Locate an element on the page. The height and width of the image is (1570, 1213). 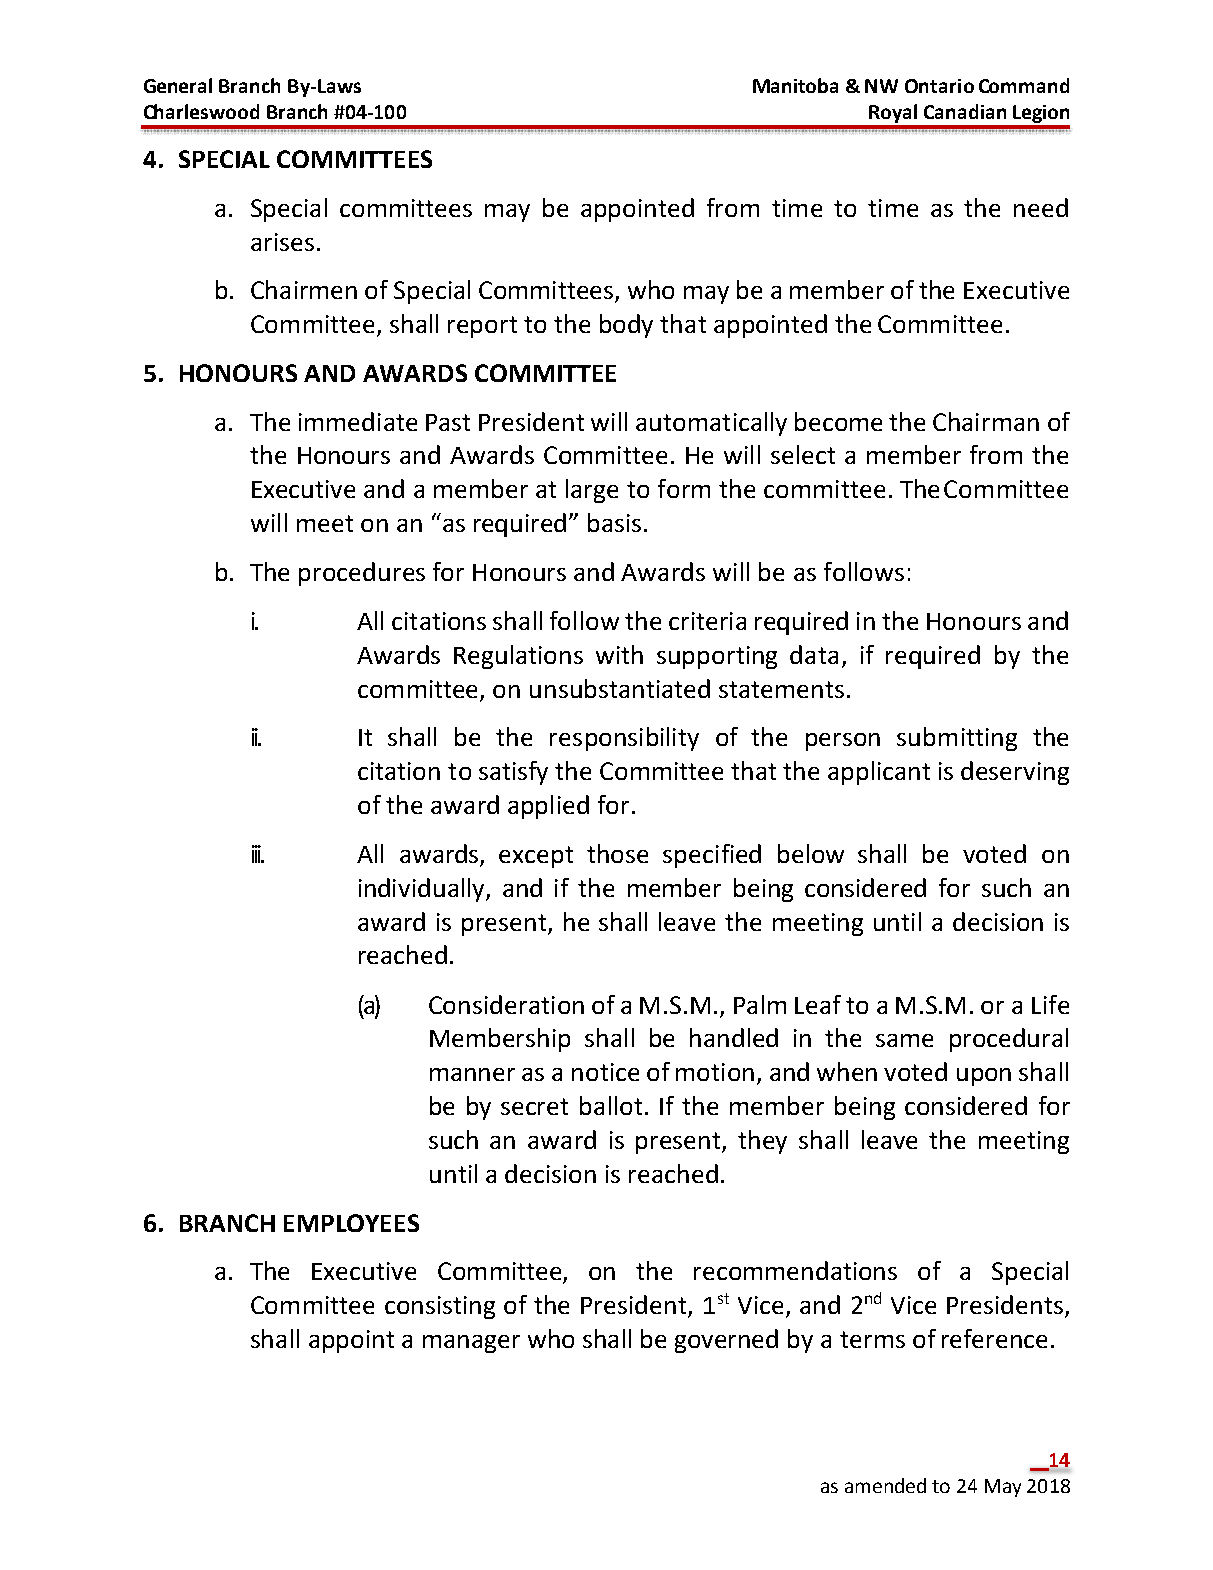
Canadian is located at coordinates (965, 111).
